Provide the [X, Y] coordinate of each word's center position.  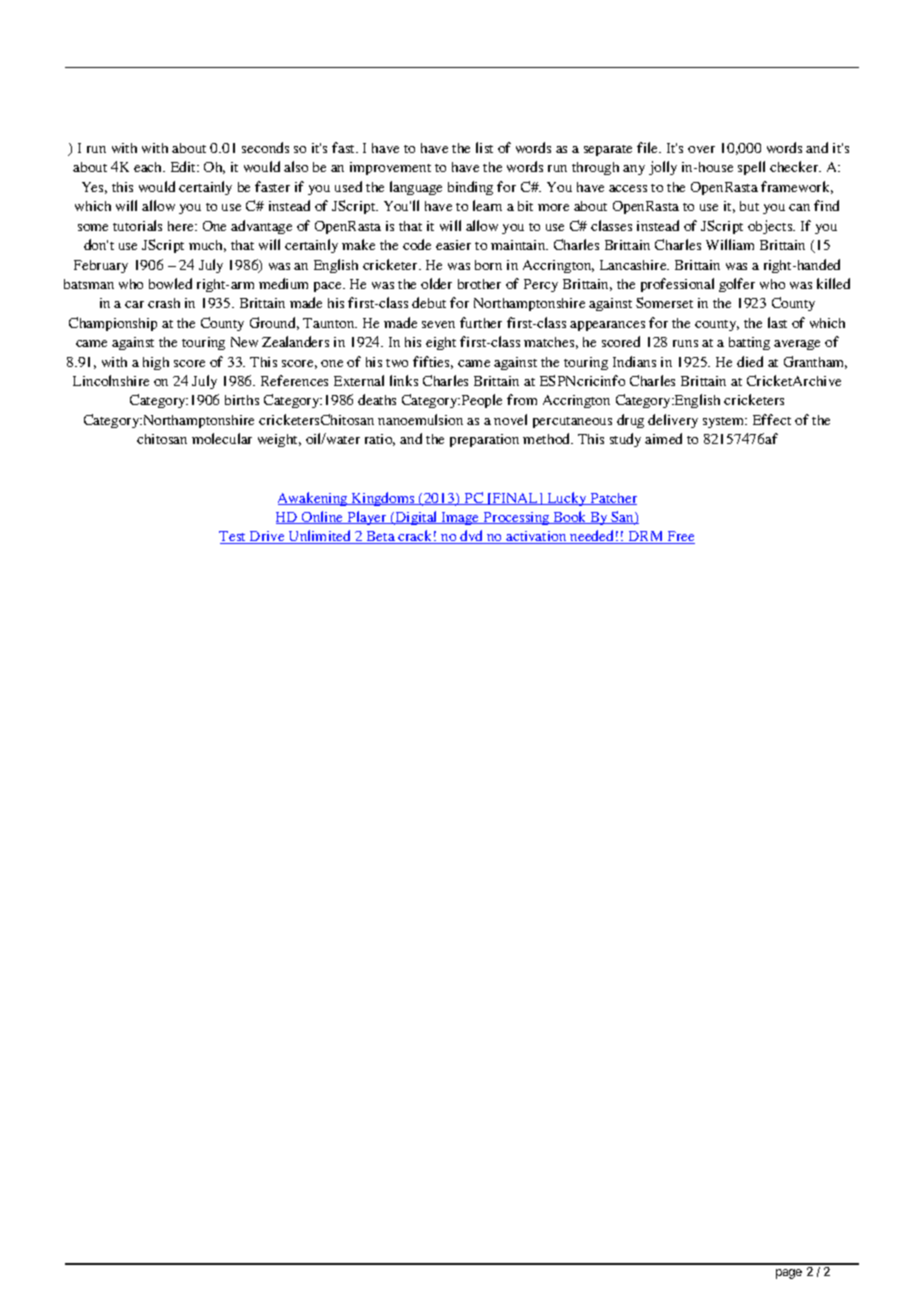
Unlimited [320, 537]
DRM [646, 537]
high [156, 363]
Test [234, 537]
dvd [472, 537]
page [789, 1274]
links [404, 380]
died [750, 361]
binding [470, 188]
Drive [267, 537]
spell [751, 168]
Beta [381, 537]
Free [680, 537]
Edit [185, 166]
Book [570, 517]
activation [536, 537]
